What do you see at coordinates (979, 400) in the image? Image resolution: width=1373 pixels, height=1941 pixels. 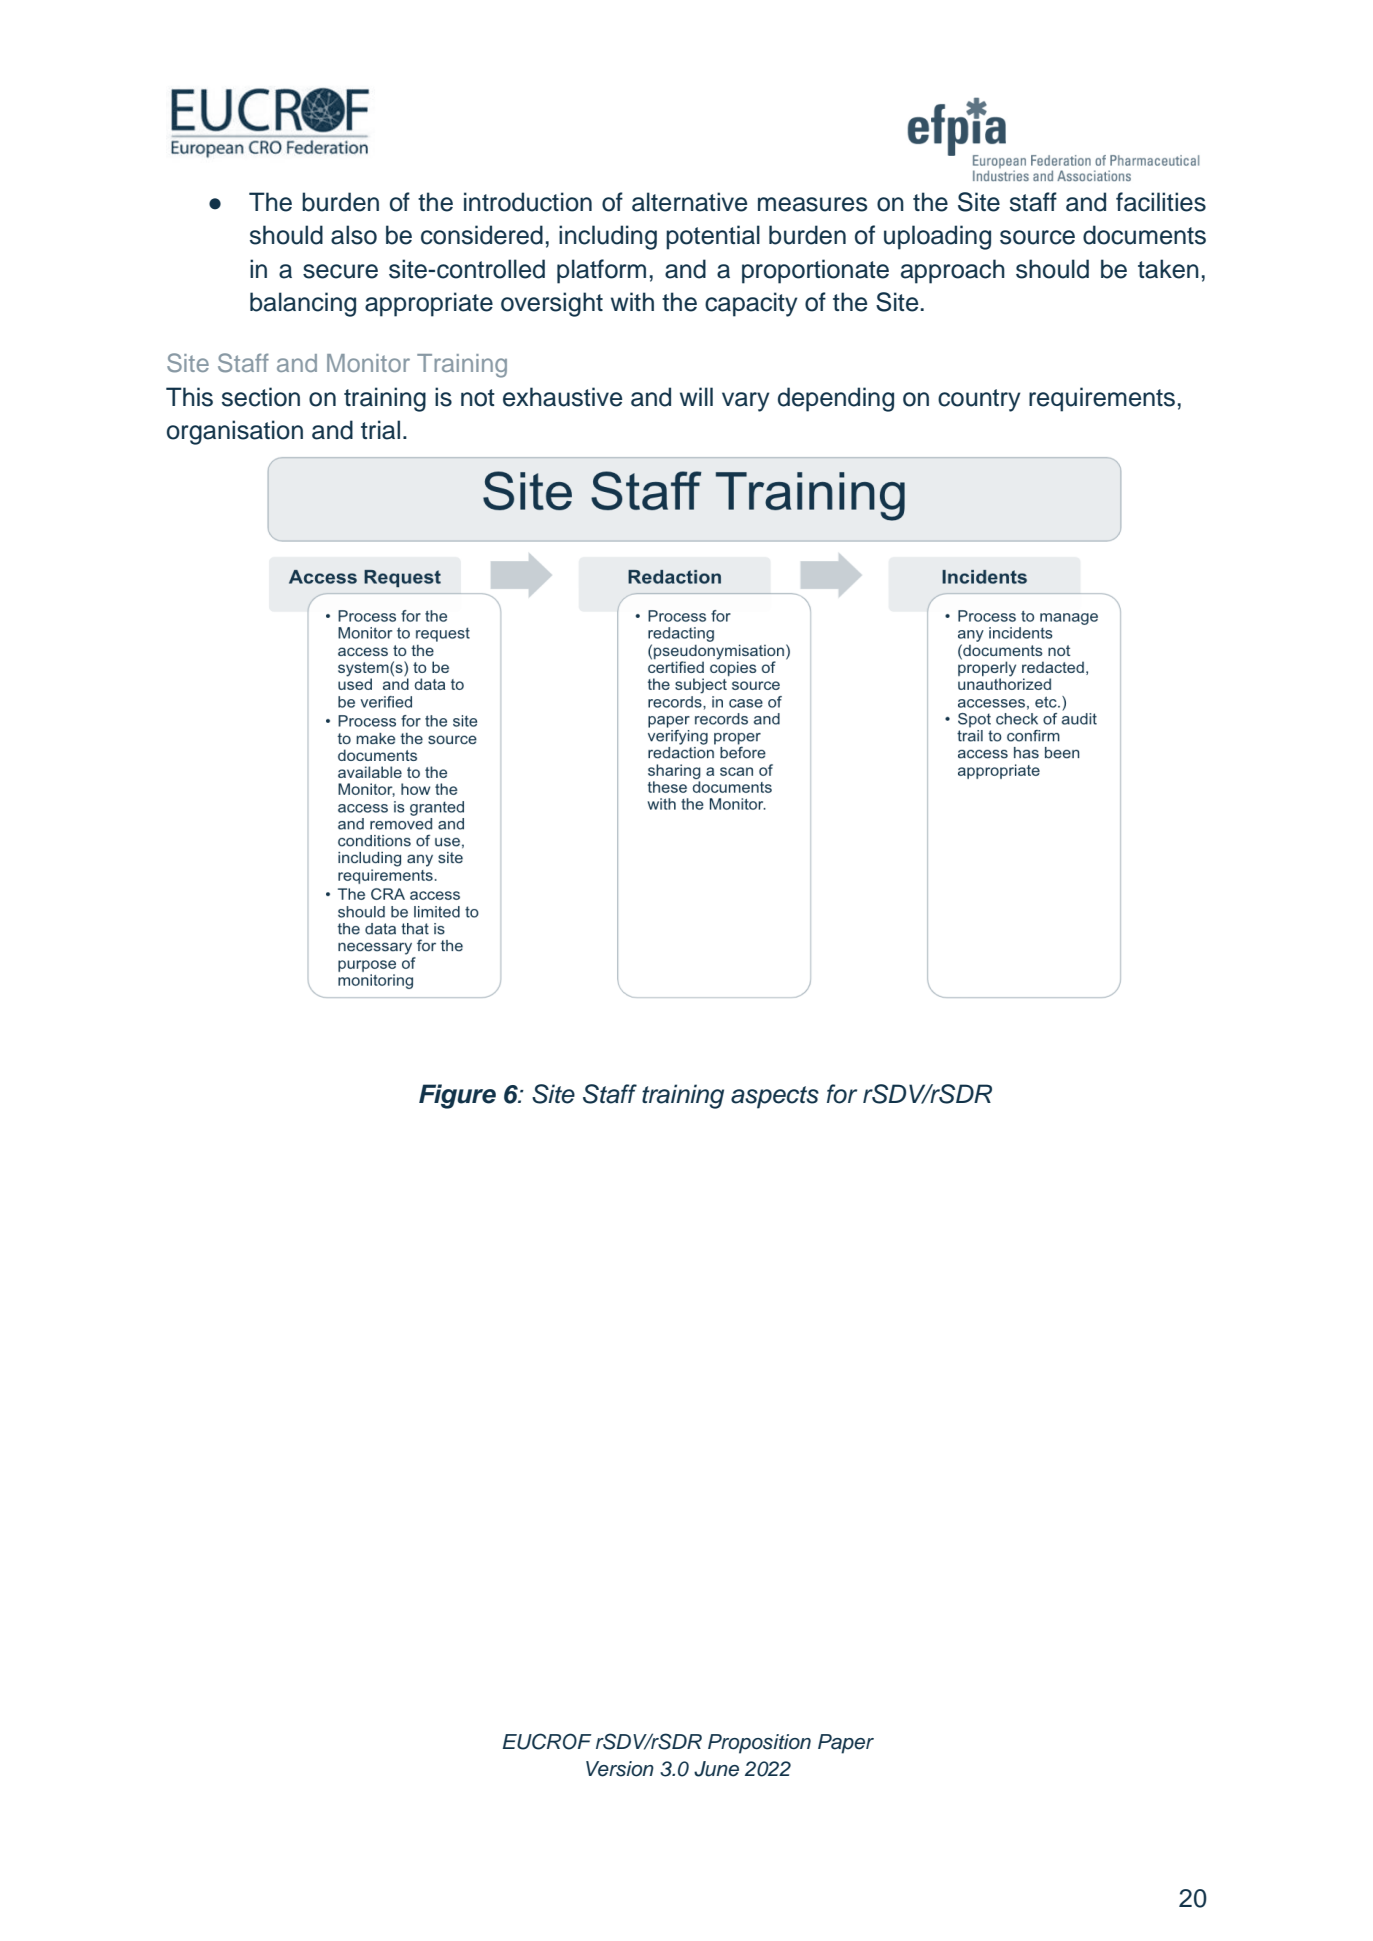 I see `country` at bounding box center [979, 400].
